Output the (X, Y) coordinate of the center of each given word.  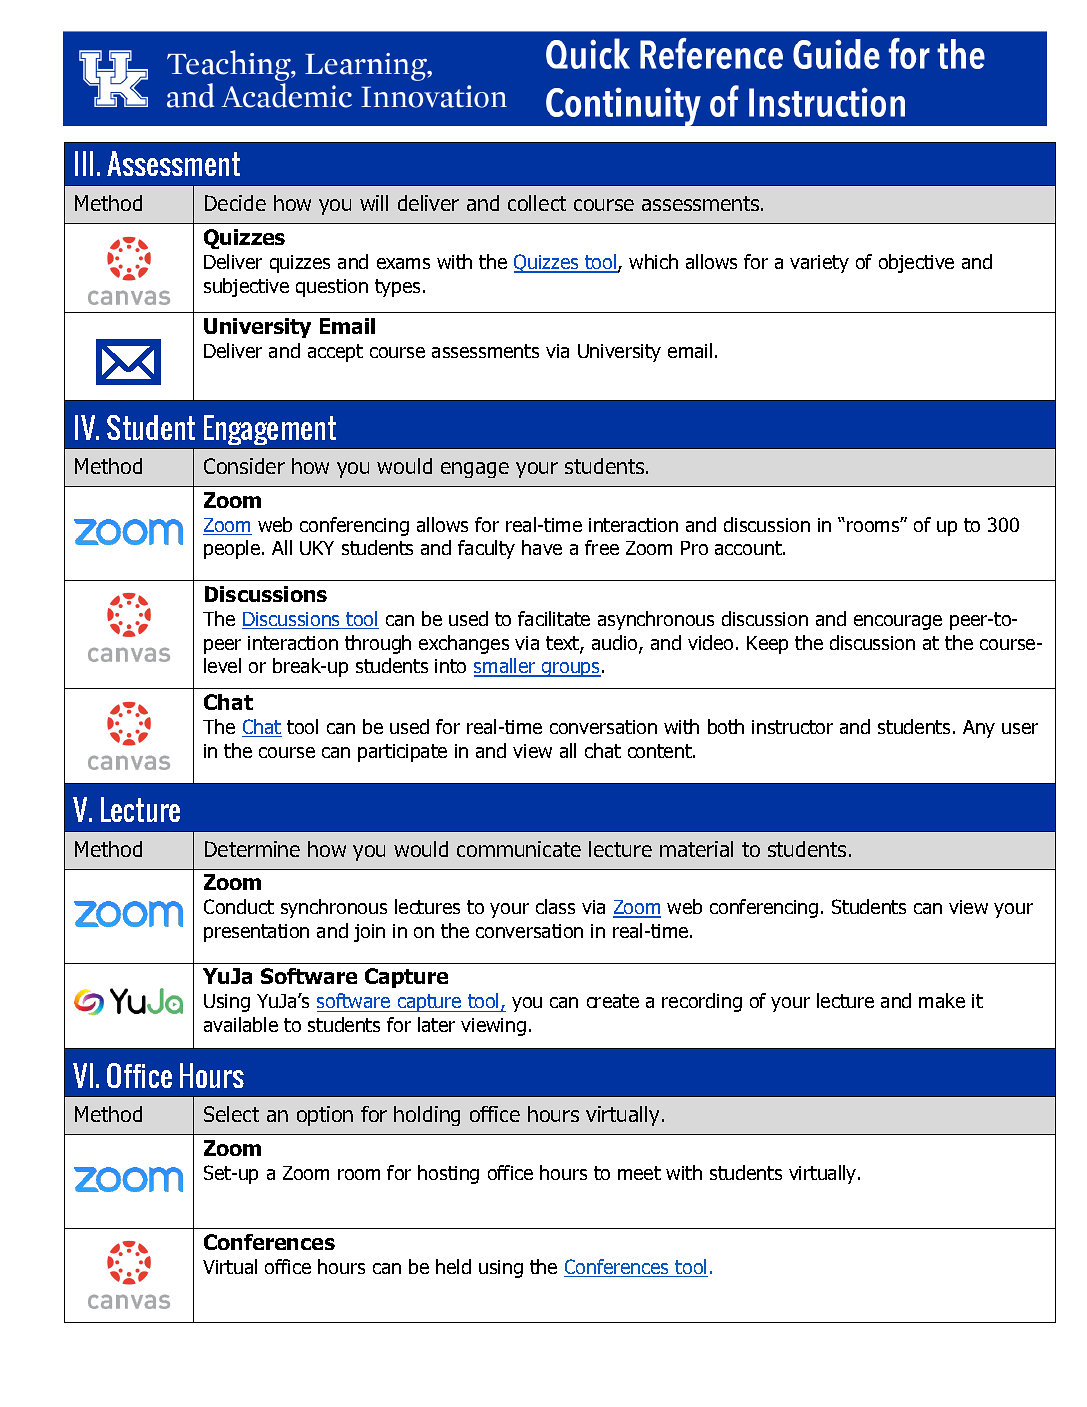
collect (537, 203)
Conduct (239, 906)
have (542, 547)
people (233, 549)
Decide (235, 203)
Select (231, 1114)
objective (916, 263)
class (555, 906)
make (942, 1000)
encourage (898, 622)
